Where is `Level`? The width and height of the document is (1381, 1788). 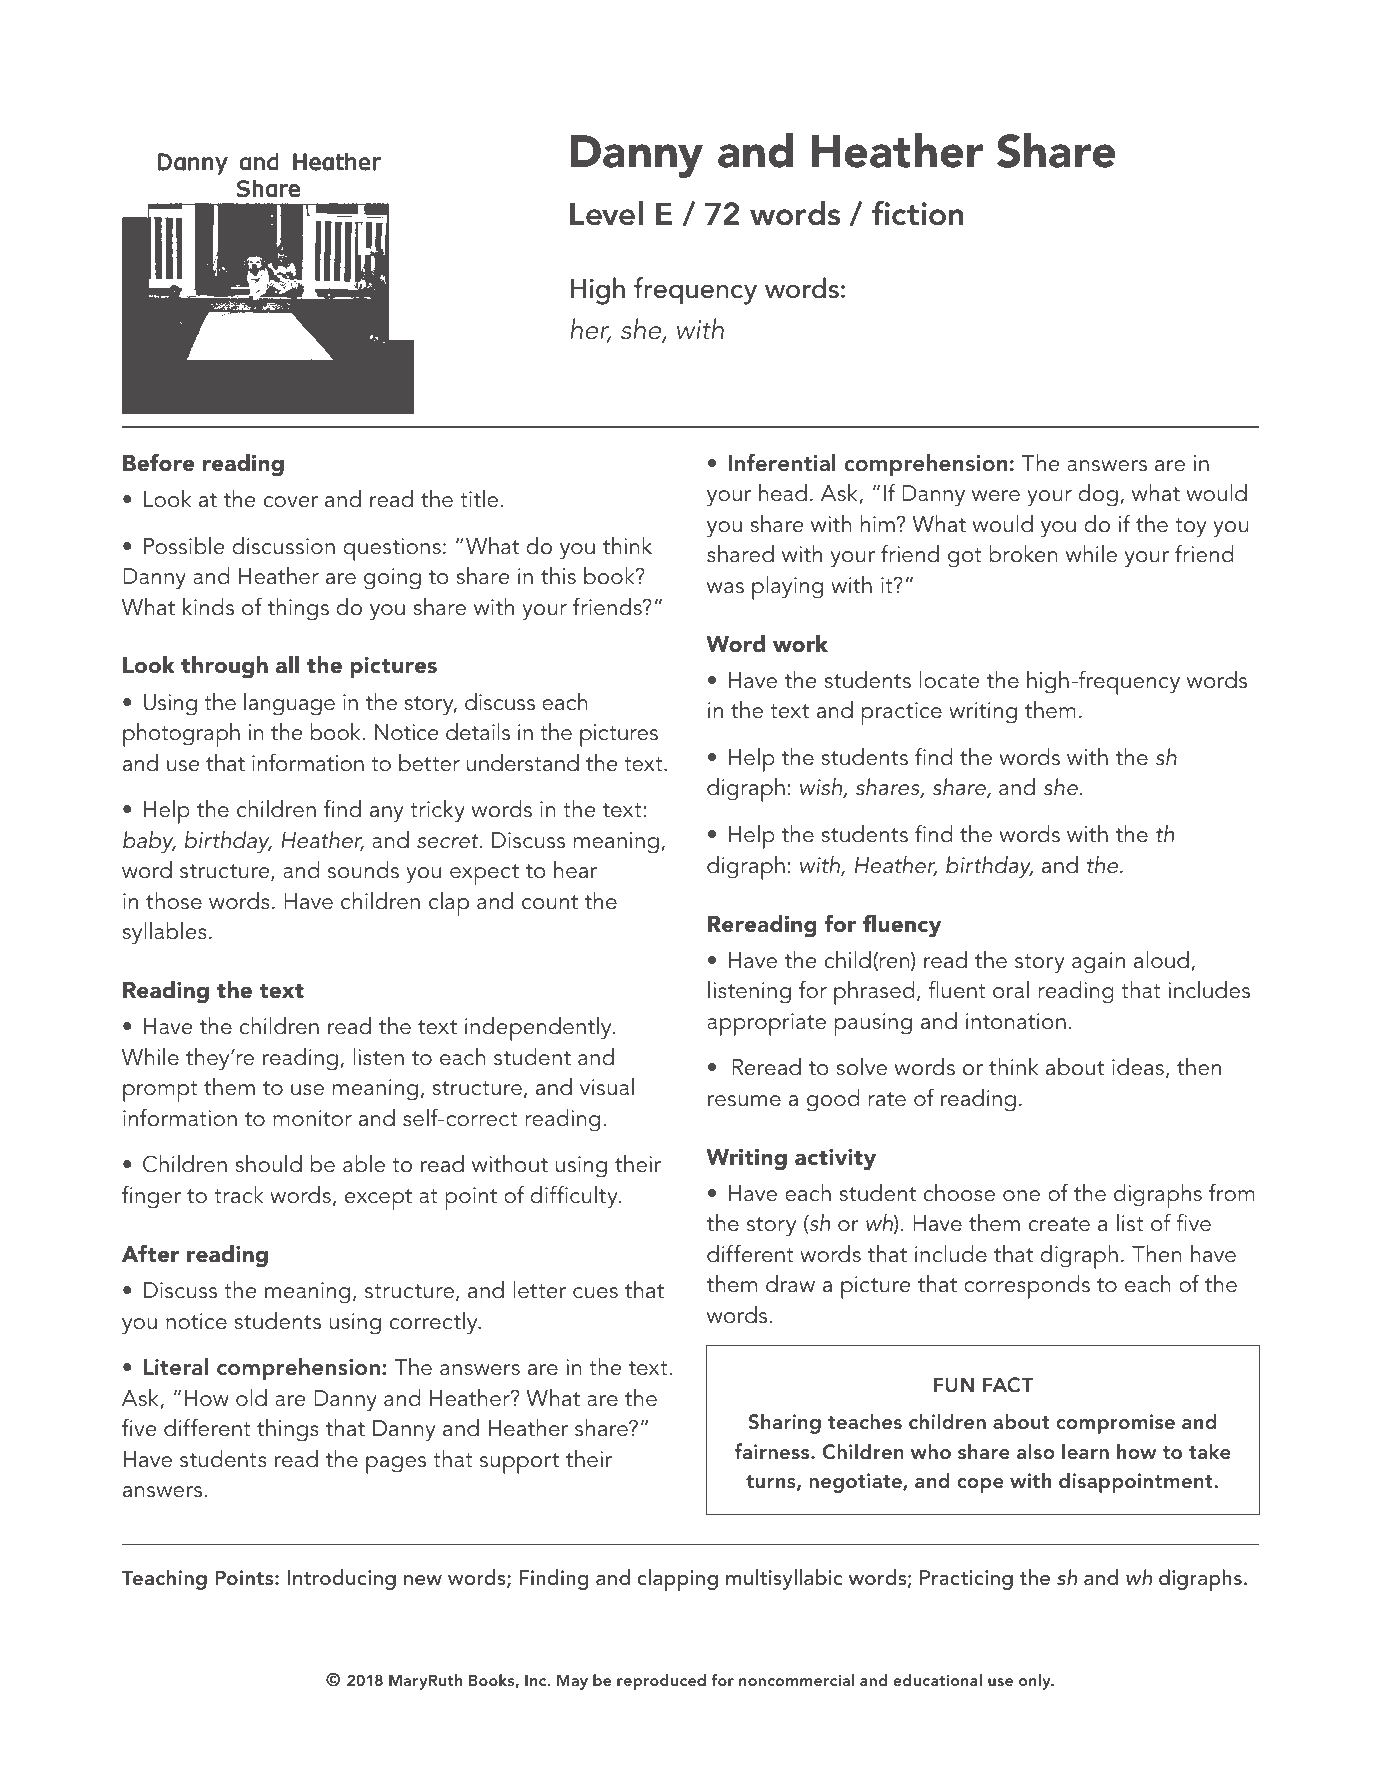 Level is located at coordinates (606, 213).
